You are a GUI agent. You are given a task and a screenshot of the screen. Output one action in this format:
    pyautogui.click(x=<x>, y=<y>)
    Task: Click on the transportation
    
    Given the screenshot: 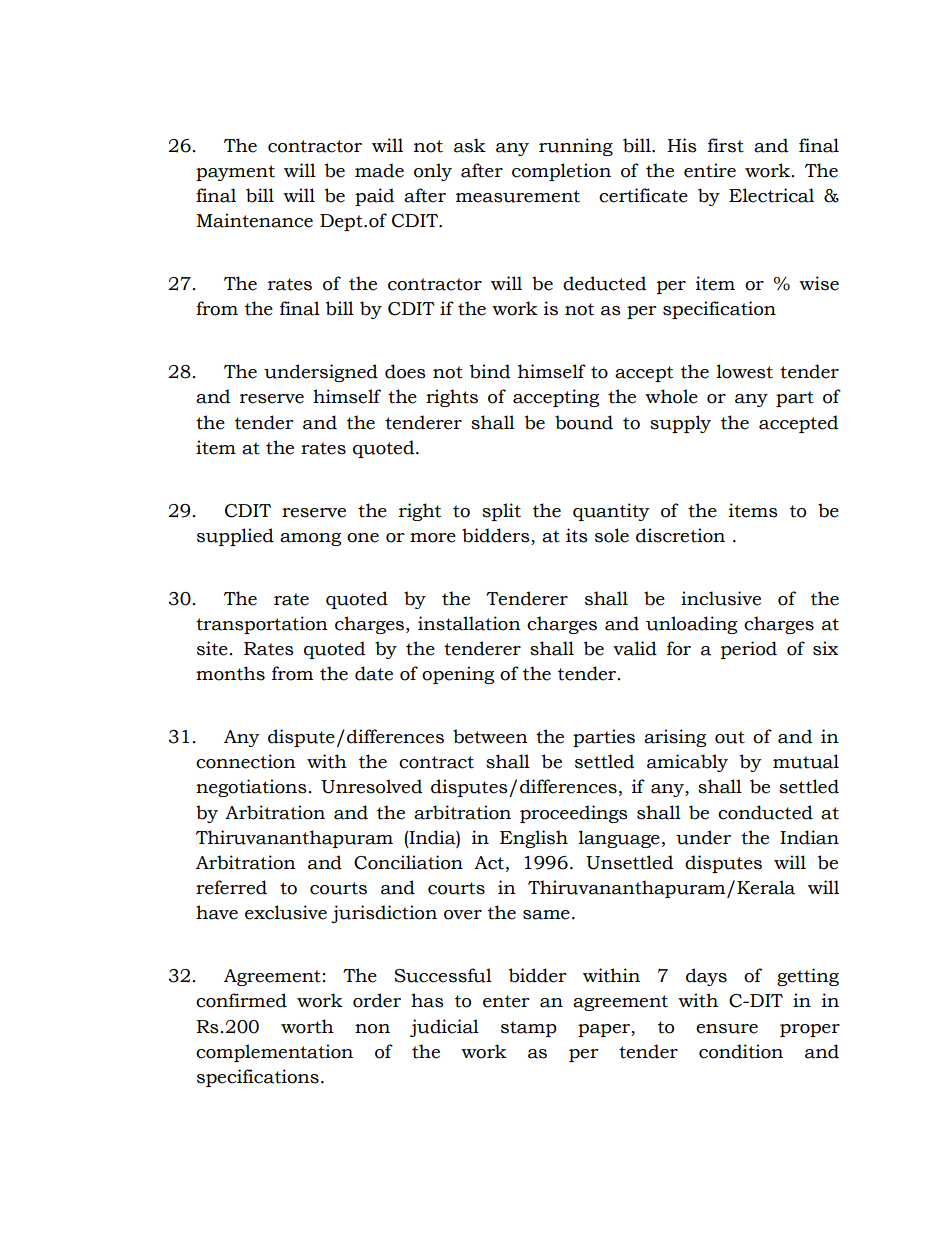 What is the action you would take?
    pyautogui.click(x=262, y=625)
